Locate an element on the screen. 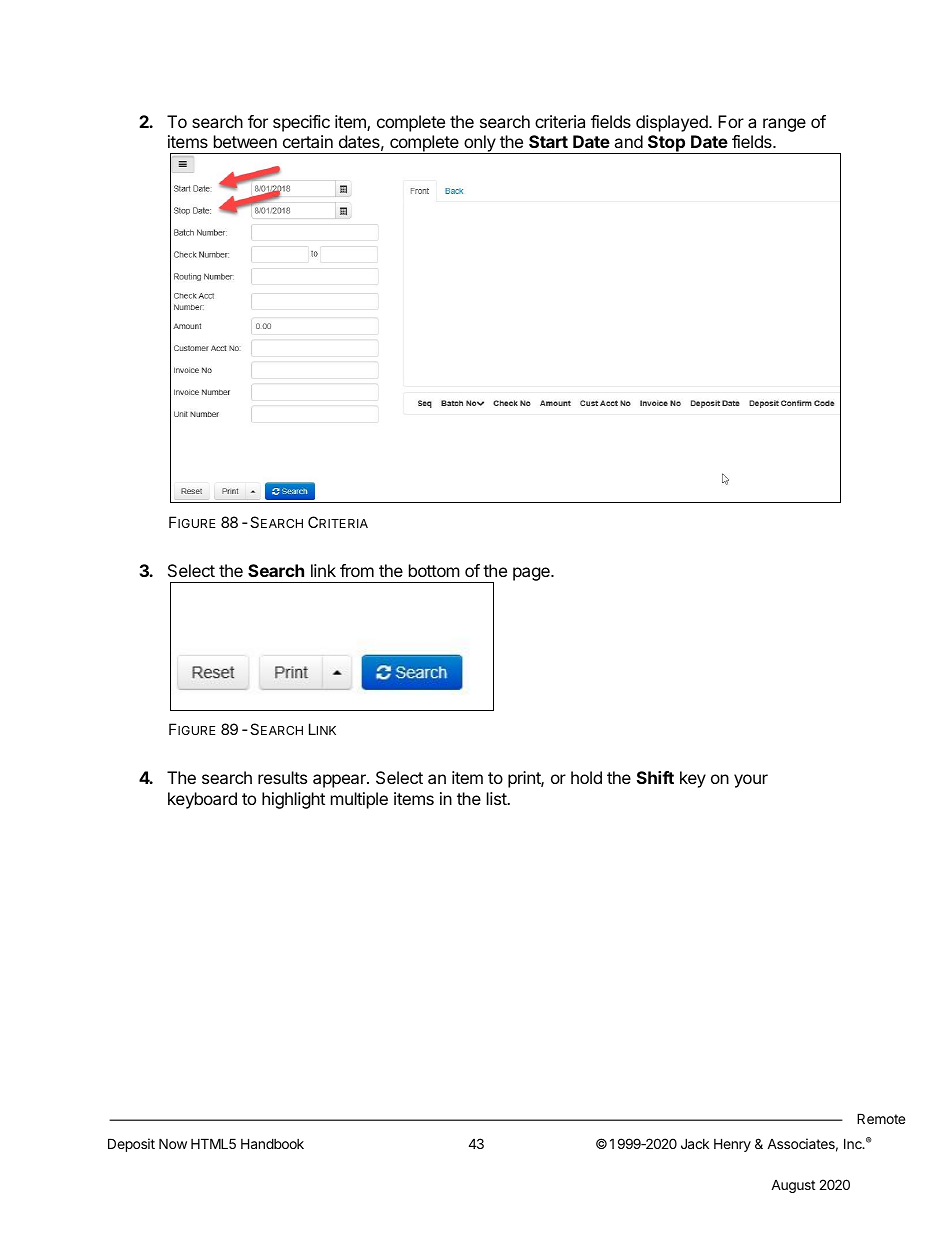 The image size is (952, 1233). August is located at coordinates (793, 1186).
